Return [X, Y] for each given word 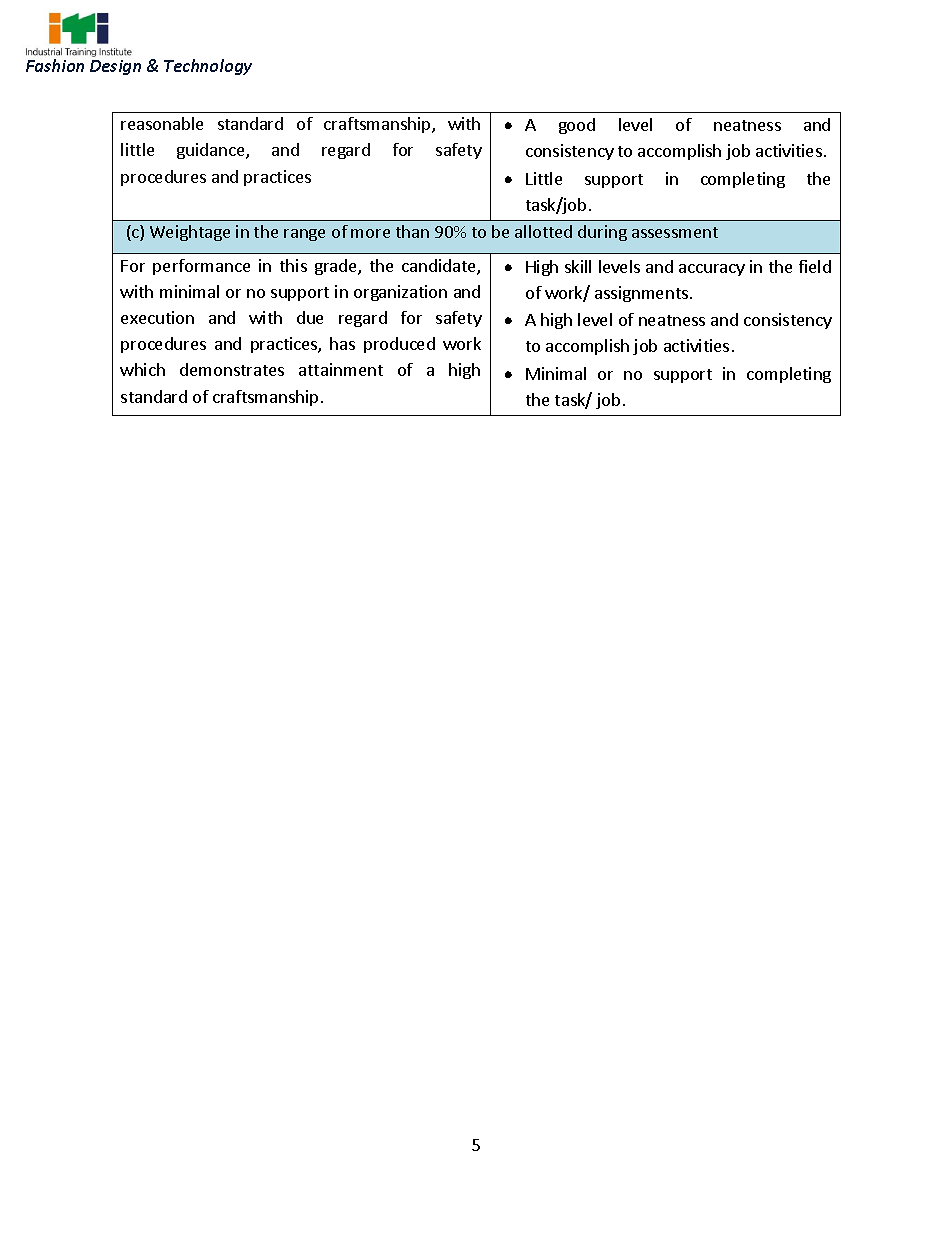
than [412, 231]
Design [115, 67]
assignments [641, 294]
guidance [212, 151]
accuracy [712, 270]
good [577, 126]
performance [201, 267]
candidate [440, 267]
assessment [675, 232]
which [142, 369]
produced [399, 345]
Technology [208, 67]
